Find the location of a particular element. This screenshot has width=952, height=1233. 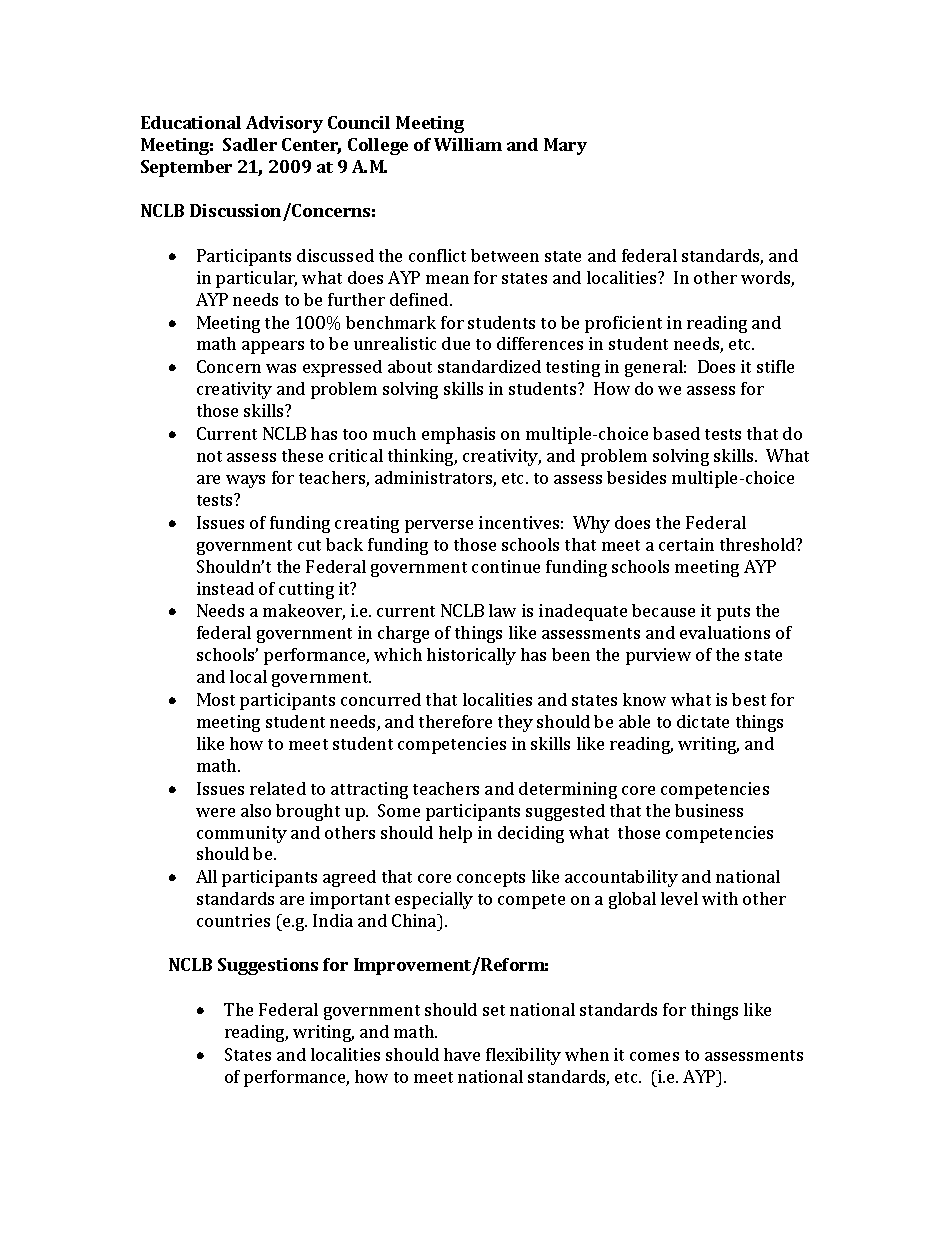

Suggestions is located at coordinates (268, 966).
